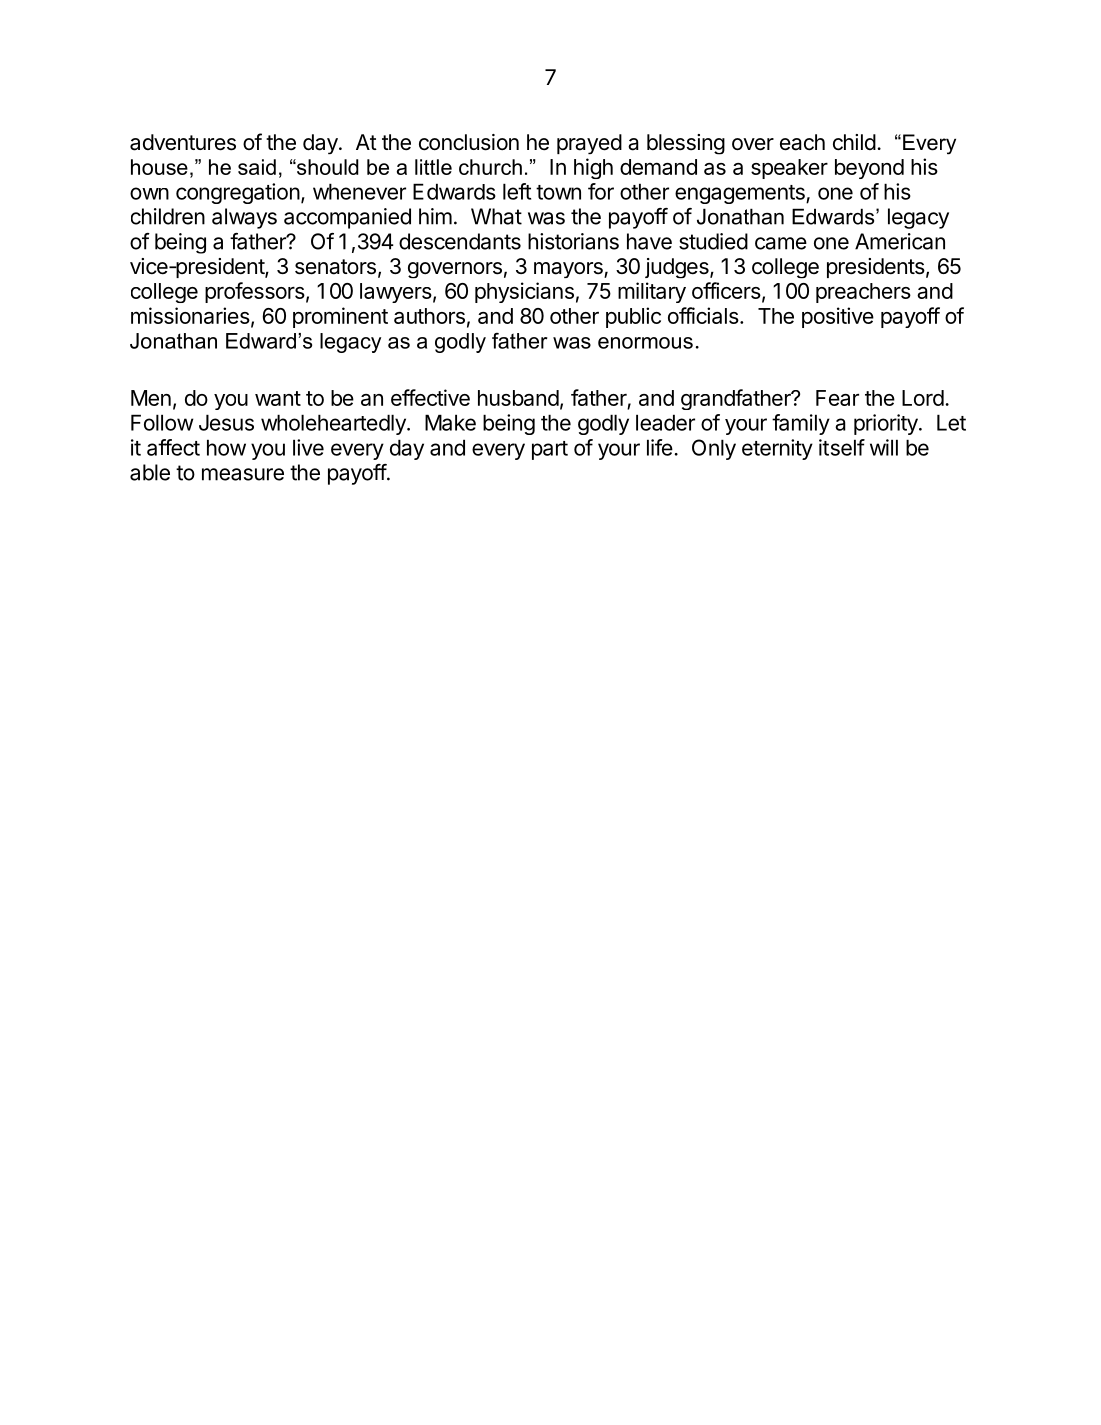 Image resolution: width=1101 pixels, height=1425 pixels. I want to click on prayed, so click(589, 144).
